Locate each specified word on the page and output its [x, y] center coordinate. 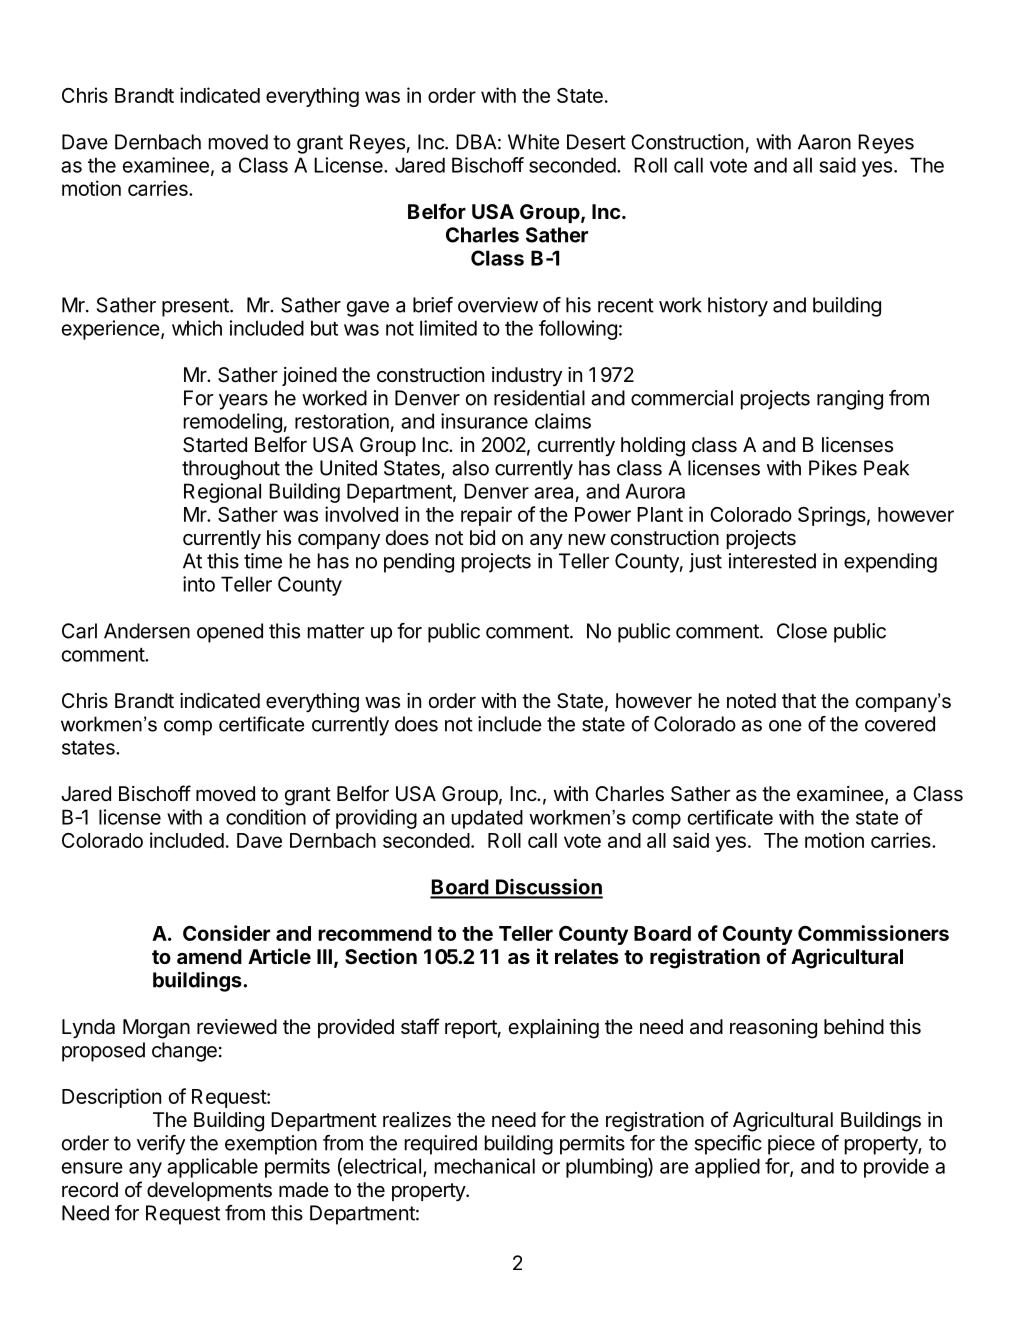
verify [161, 1145]
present [196, 307]
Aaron [824, 142]
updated [487, 819]
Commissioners [873, 933]
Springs [832, 516]
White [533, 142]
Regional [222, 493]
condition [266, 817]
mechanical [485, 1166]
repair [486, 516]
